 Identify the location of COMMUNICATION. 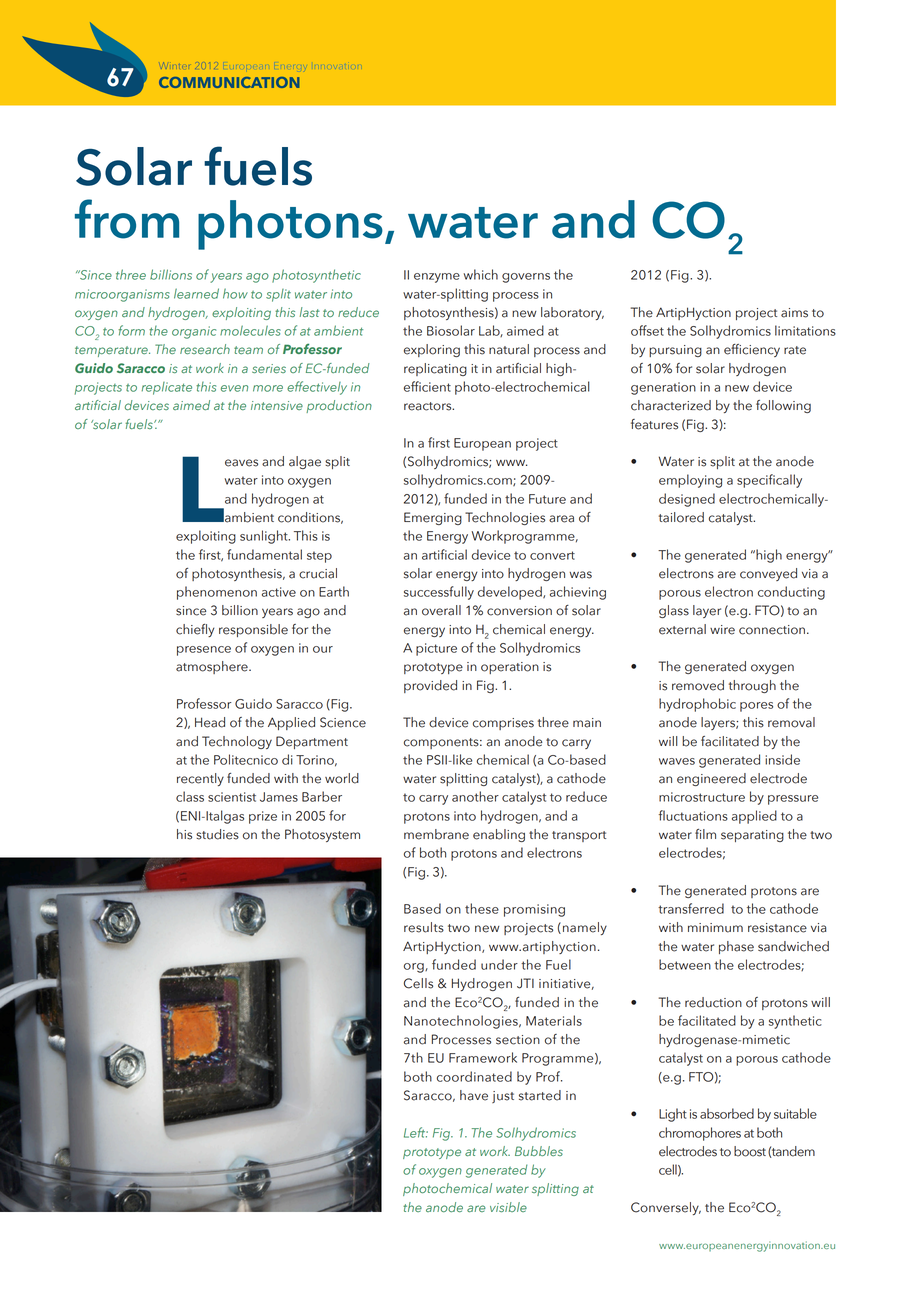
(229, 82).
